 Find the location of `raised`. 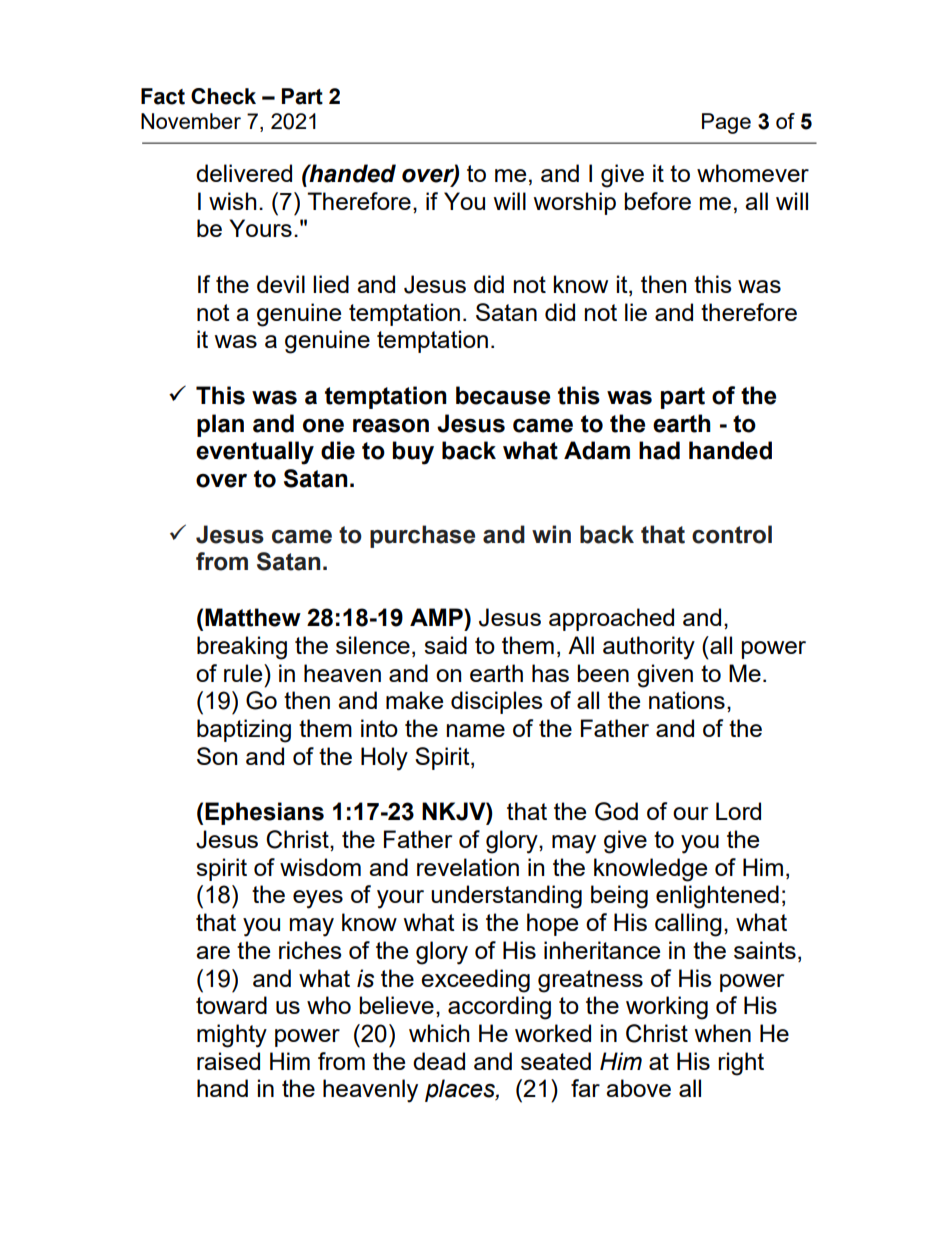

raised is located at coordinates (228, 1061).
